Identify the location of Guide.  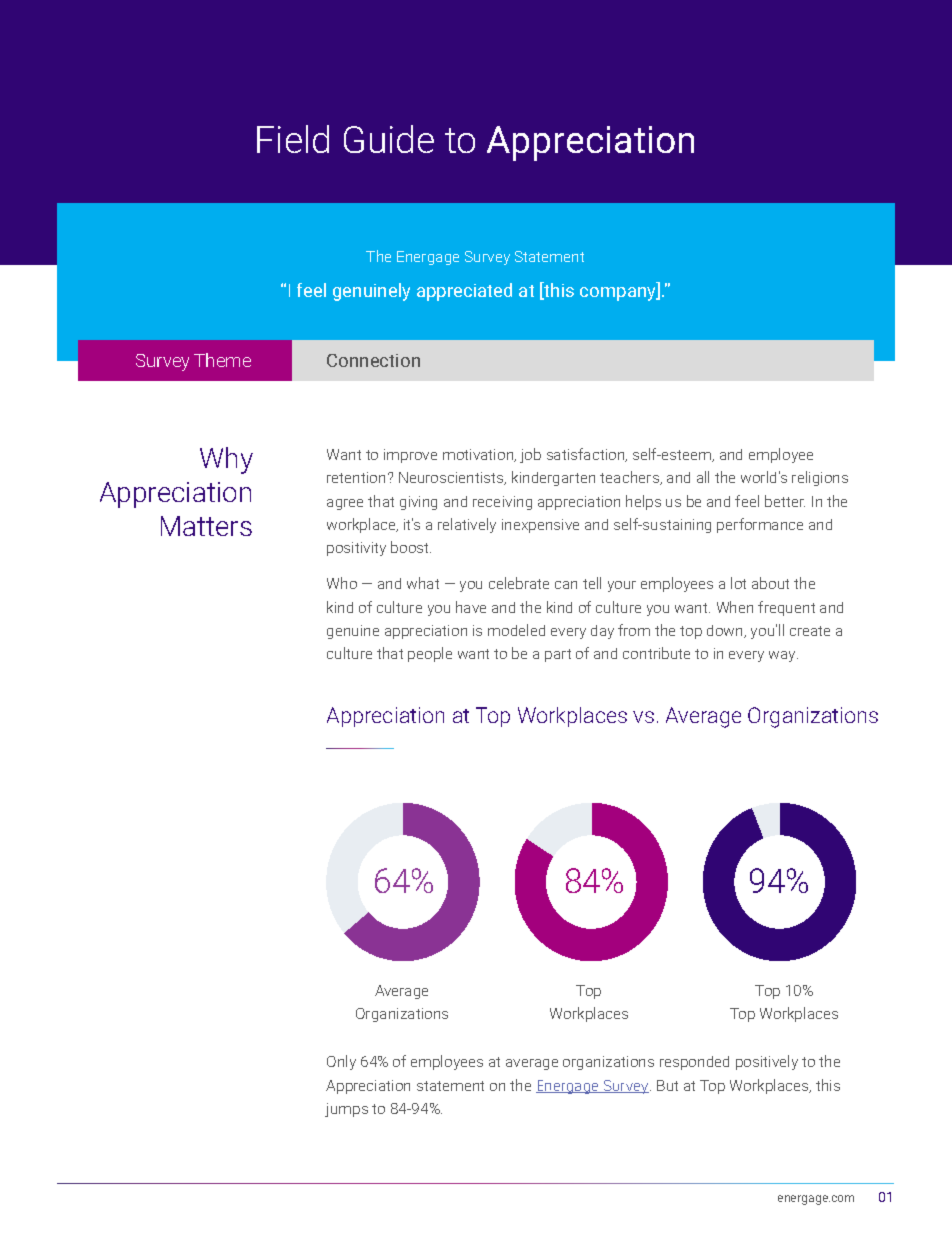
(389, 139).
